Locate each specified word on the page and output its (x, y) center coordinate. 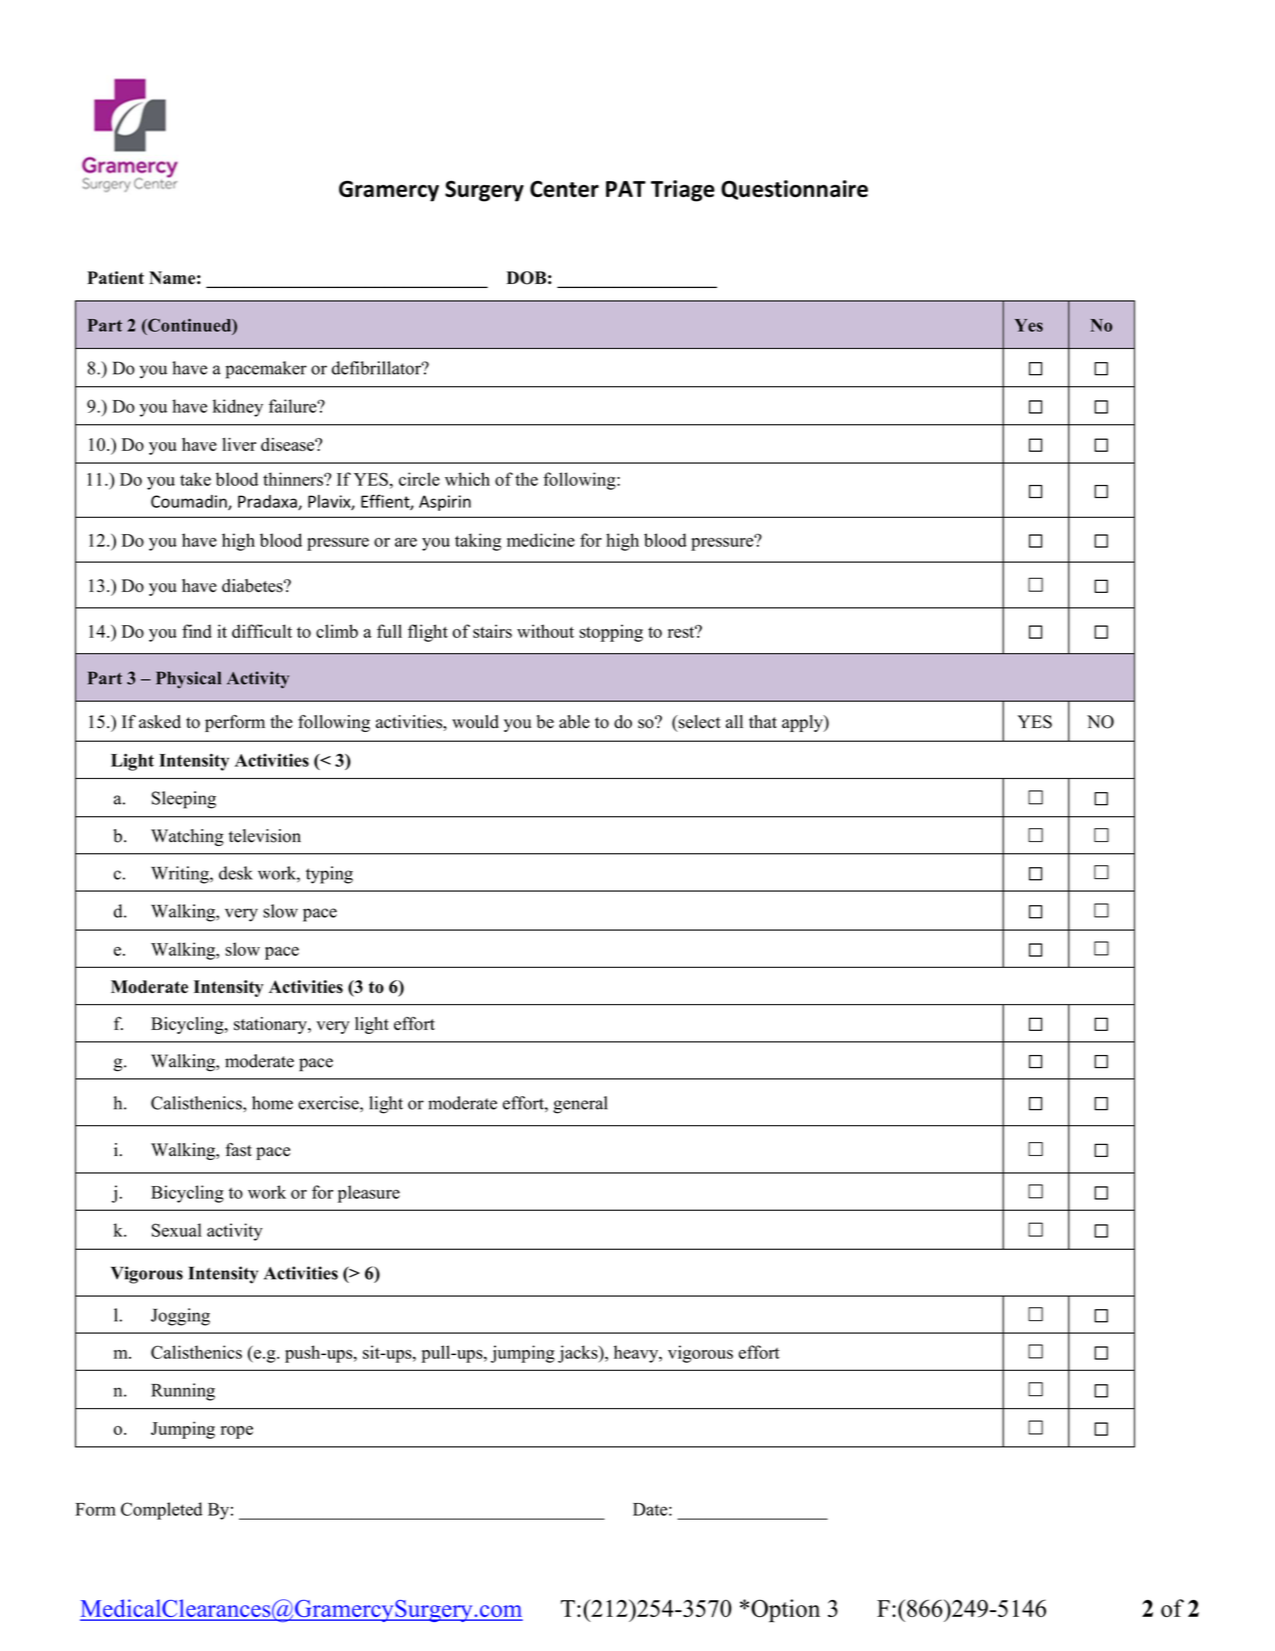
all (734, 721)
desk (236, 873)
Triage (683, 191)
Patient (115, 278)
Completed (161, 1511)
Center (564, 189)
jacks (579, 1354)
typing (329, 875)
